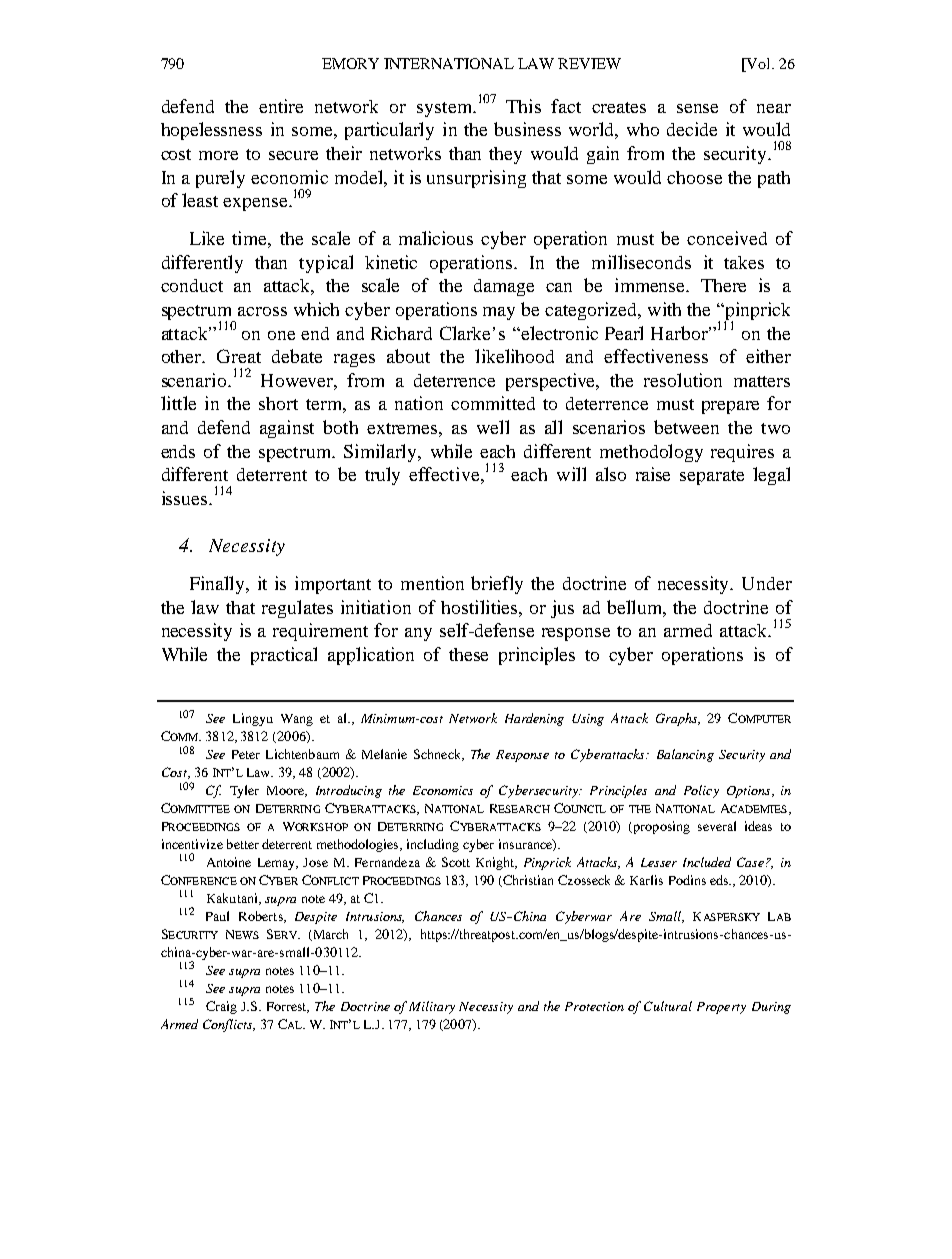 The width and height of the document is (952, 1259). Describe the element at coordinates (497, 585) in the document. I see `briefly` at that location.
